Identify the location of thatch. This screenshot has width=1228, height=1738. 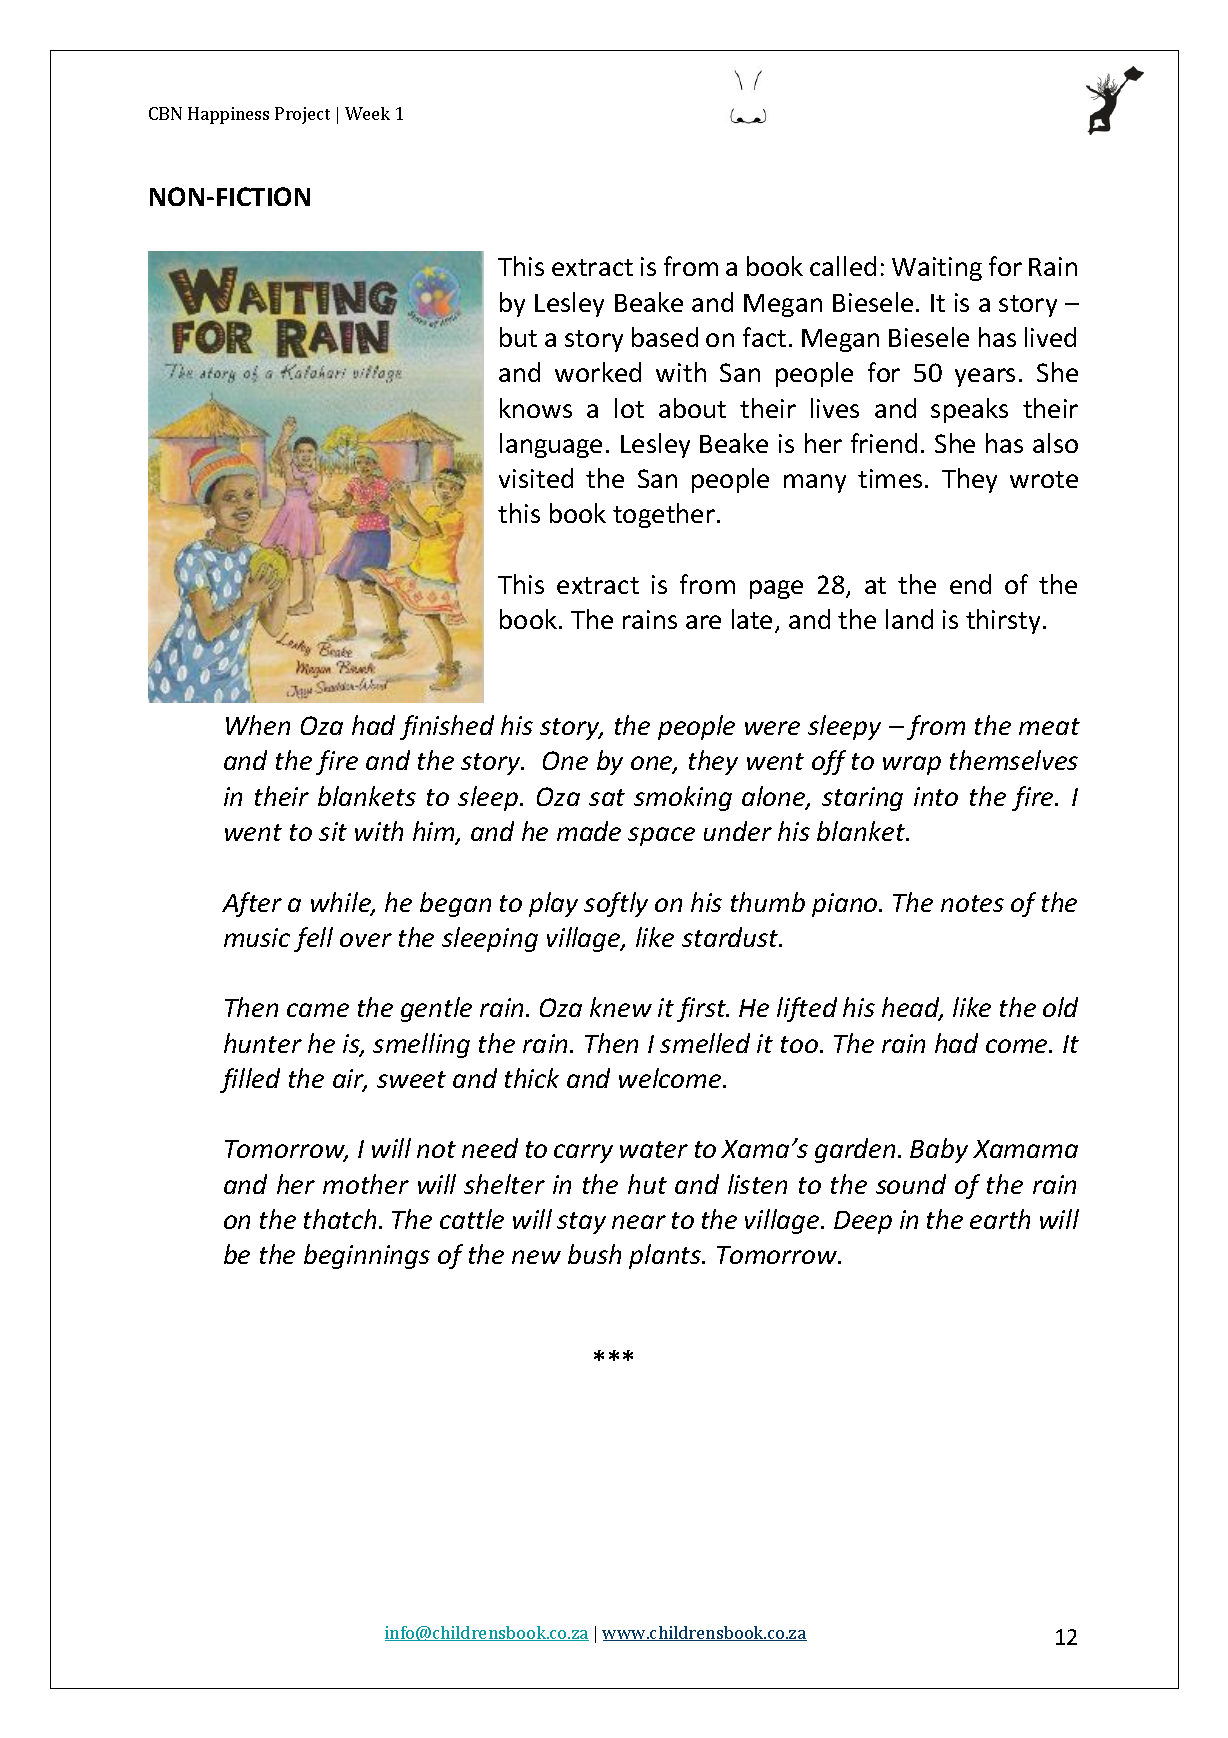
(340, 1219).
